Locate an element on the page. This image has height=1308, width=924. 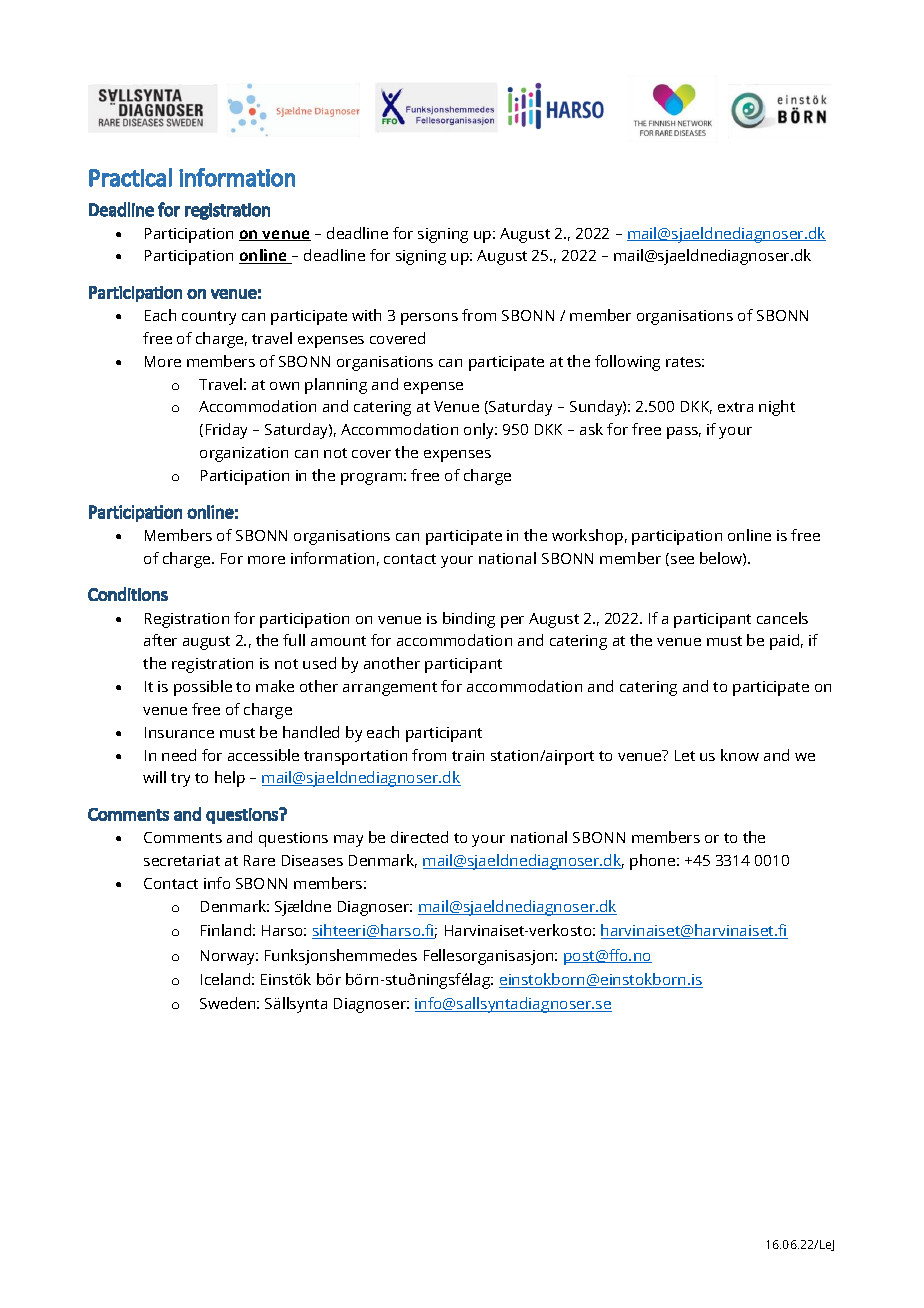
workshop is located at coordinates (587, 537).
